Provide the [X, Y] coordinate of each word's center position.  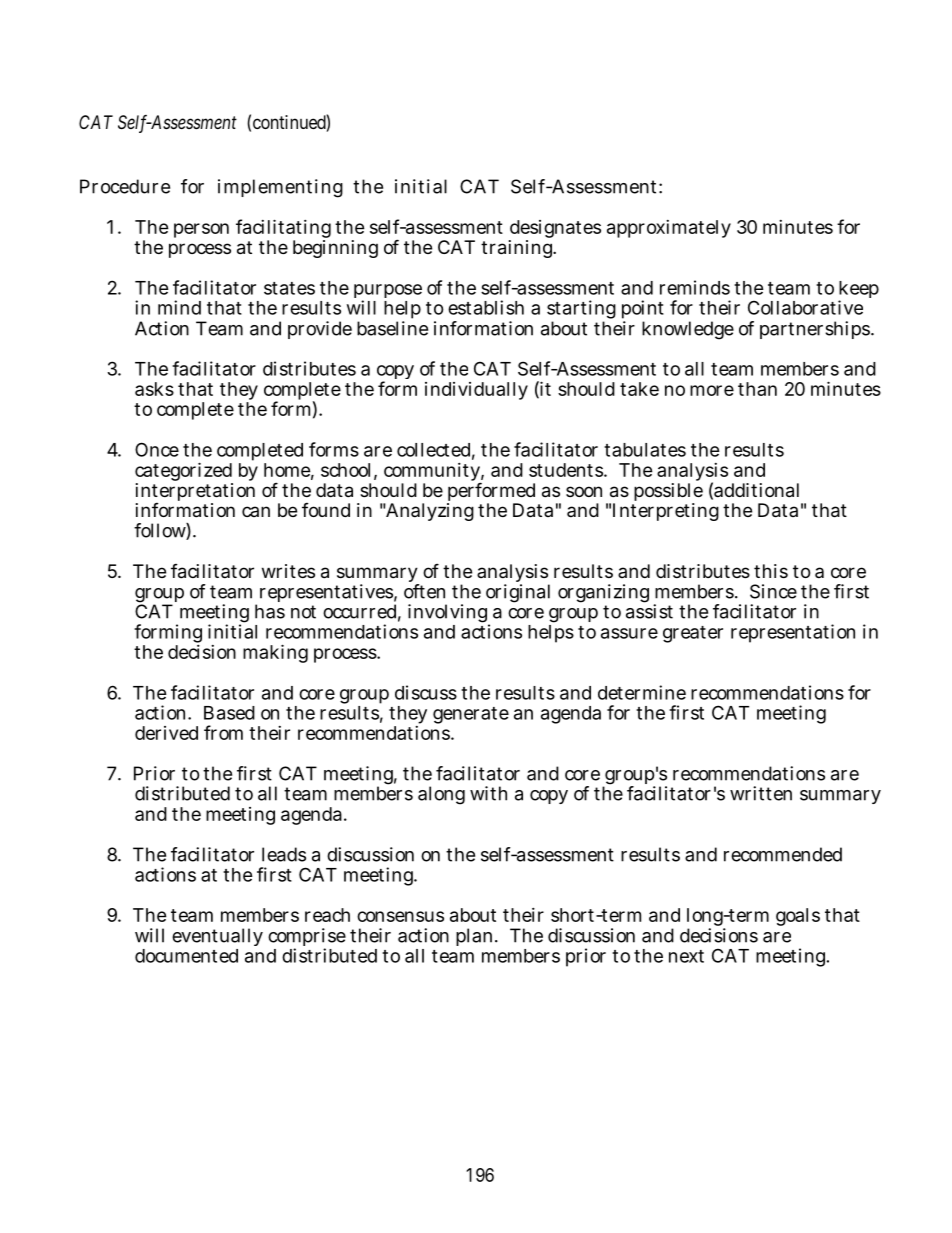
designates [555, 230]
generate [471, 715]
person [201, 230]
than [757, 389]
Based [229, 713]
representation [793, 633]
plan [476, 937]
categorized [184, 473]
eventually [217, 939]
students [567, 470]
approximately [669, 229]
